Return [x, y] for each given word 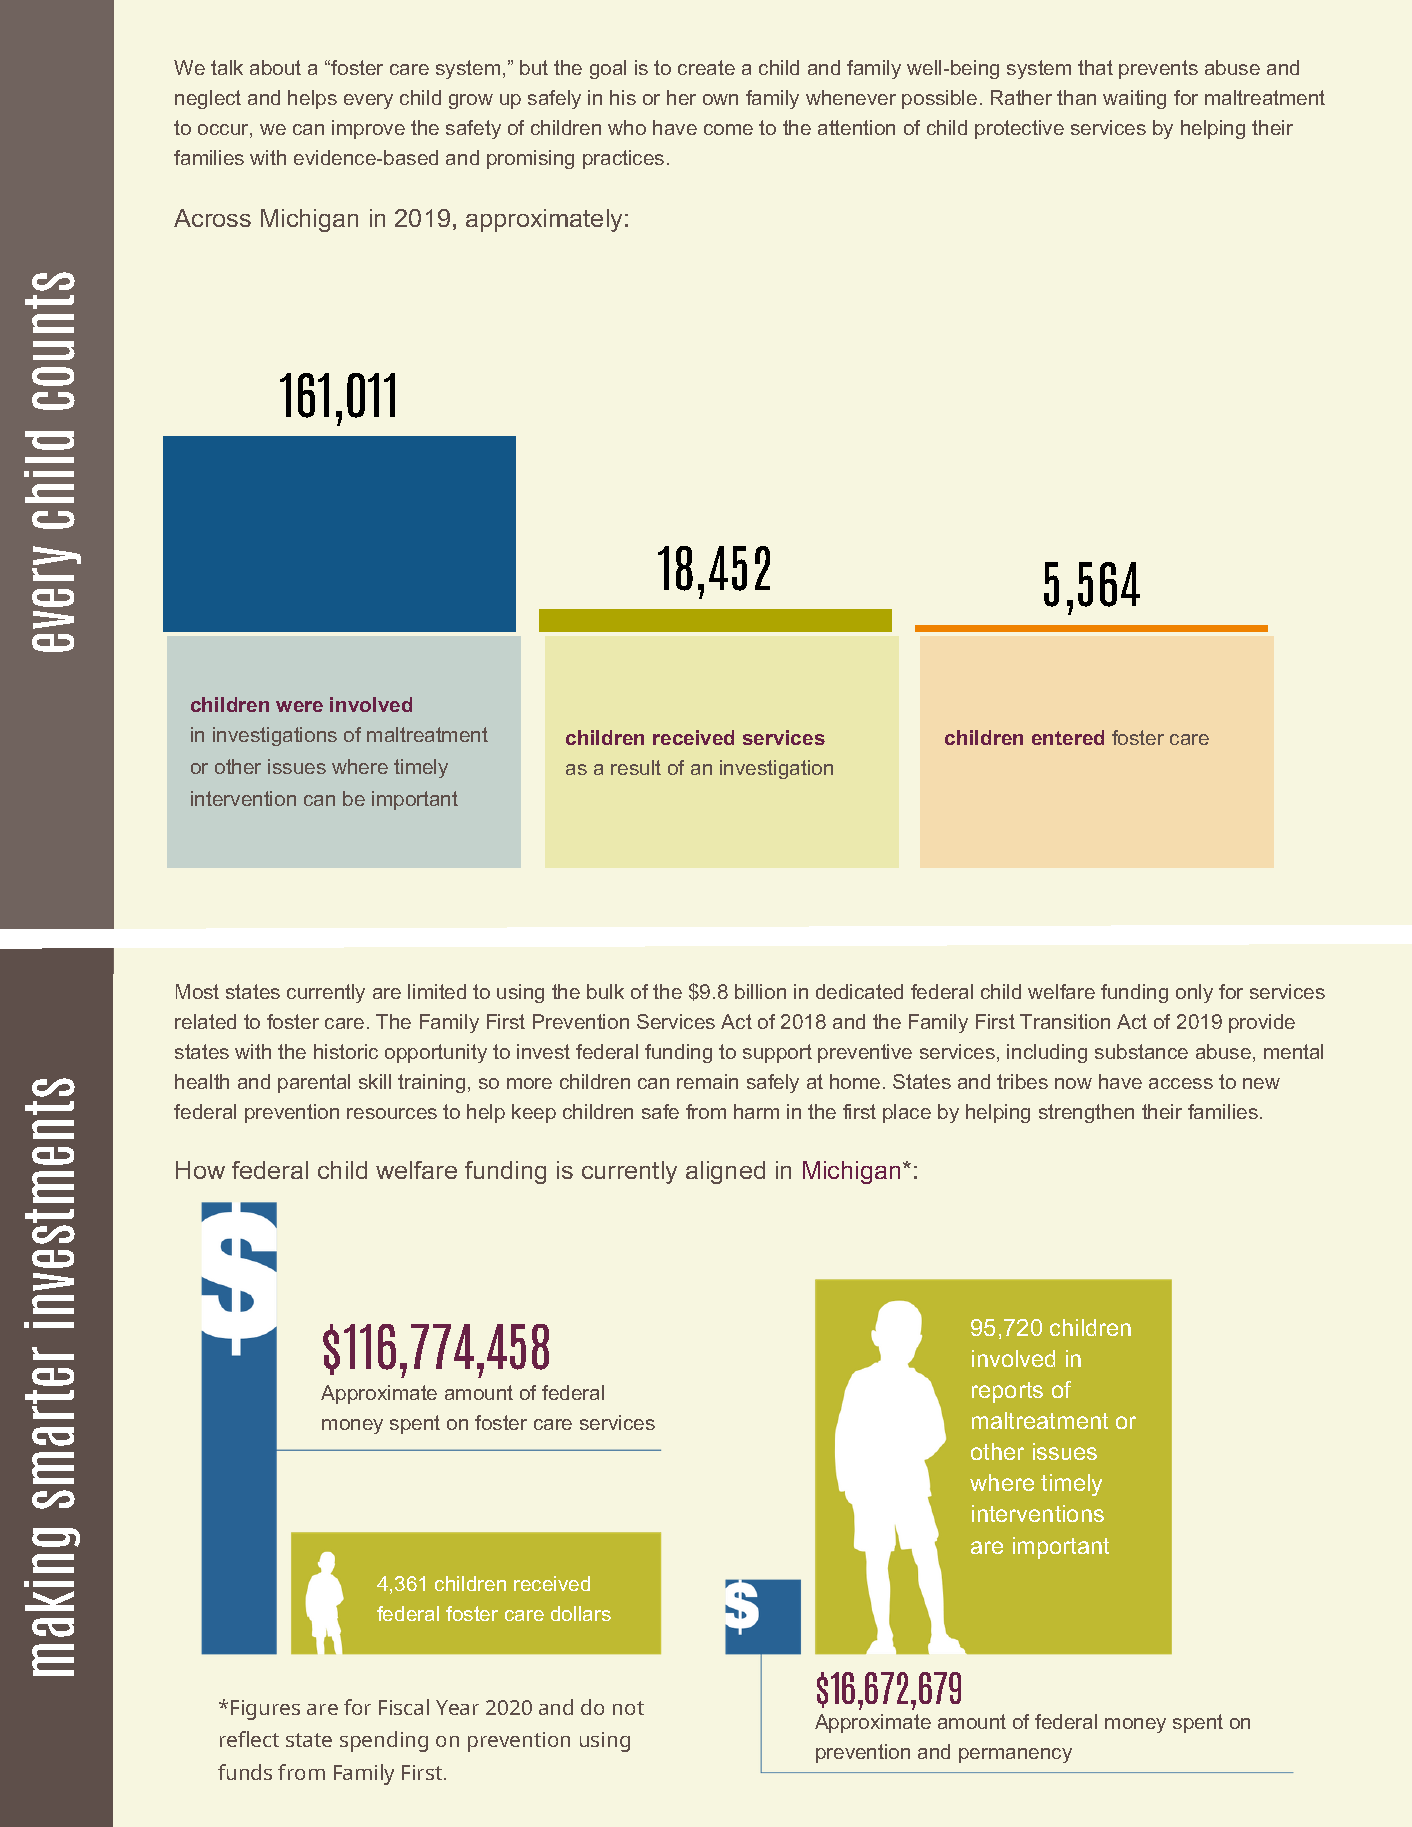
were [299, 706]
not [628, 1708]
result [636, 767]
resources [392, 1113]
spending [384, 1741]
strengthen [1086, 1113]
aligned [725, 1172]
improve [368, 129]
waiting [1134, 99]
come [728, 129]
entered [1068, 737]
